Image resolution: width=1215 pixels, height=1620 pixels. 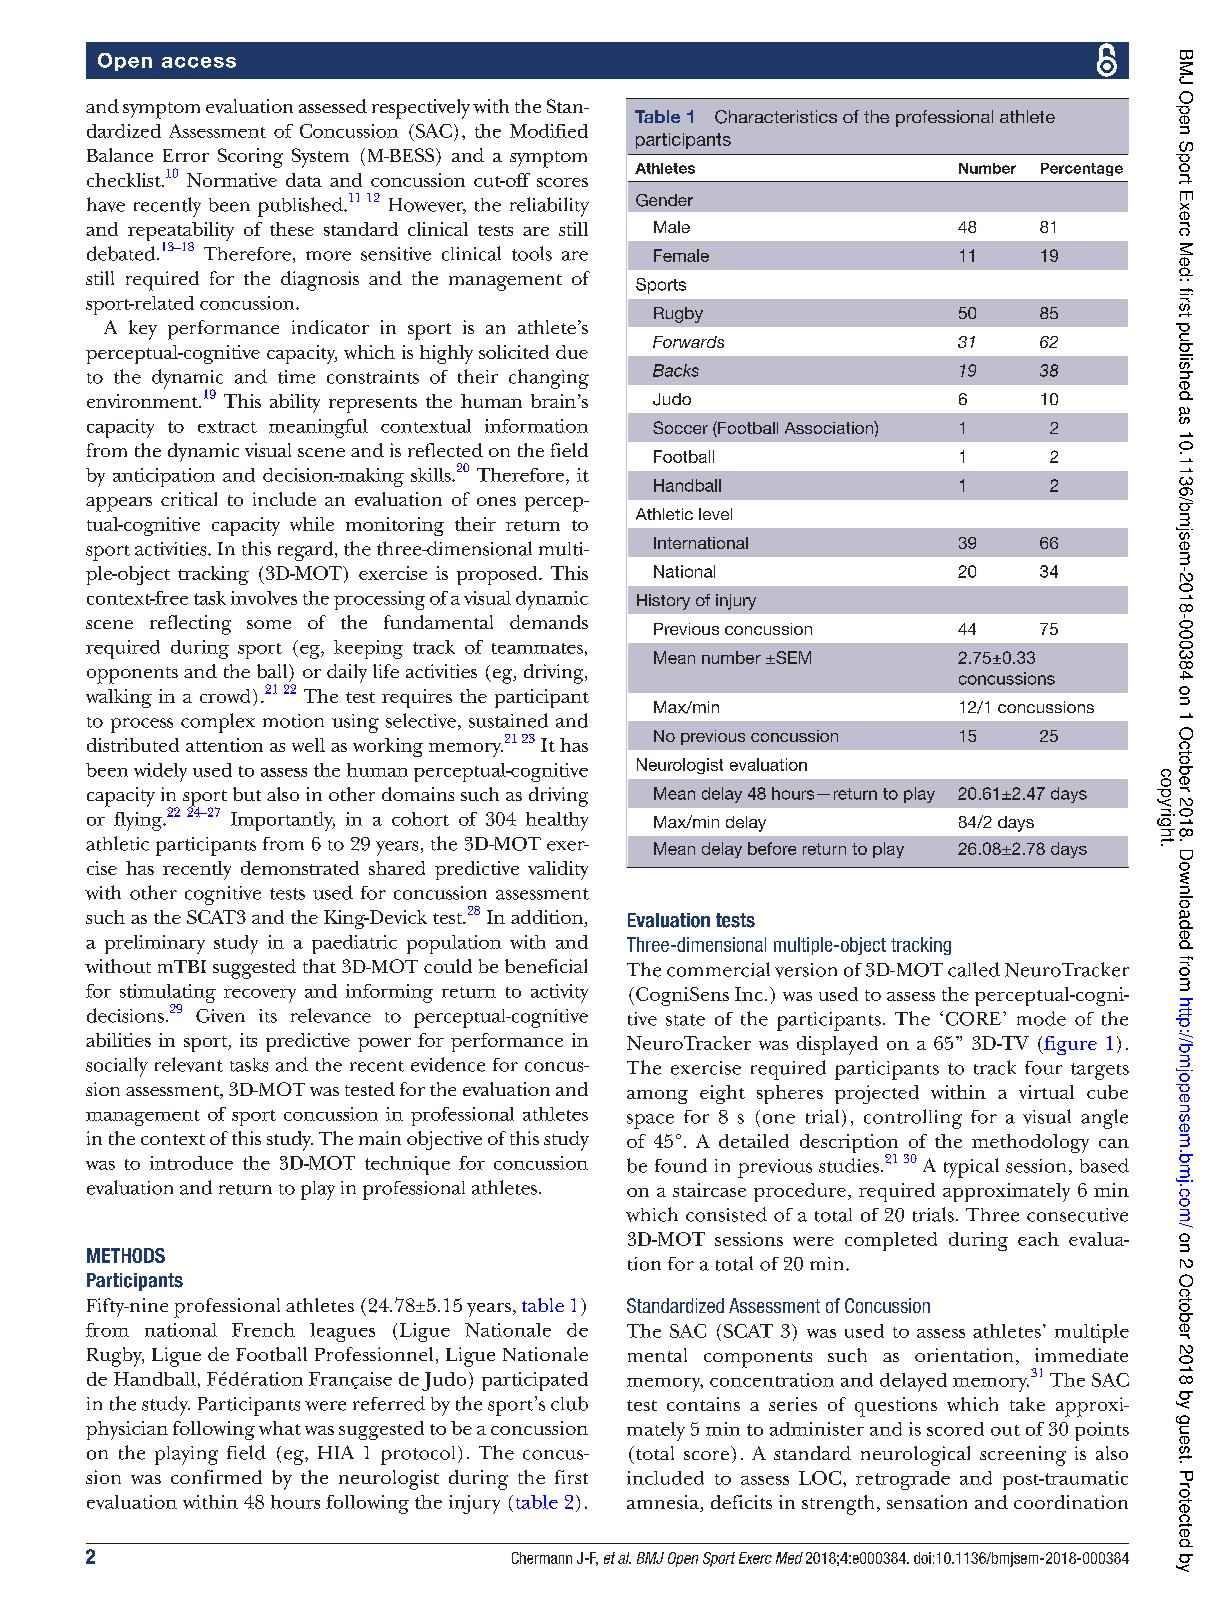 What do you see at coordinates (549, 131) in the screenshot?
I see `Modified` at bounding box center [549, 131].
